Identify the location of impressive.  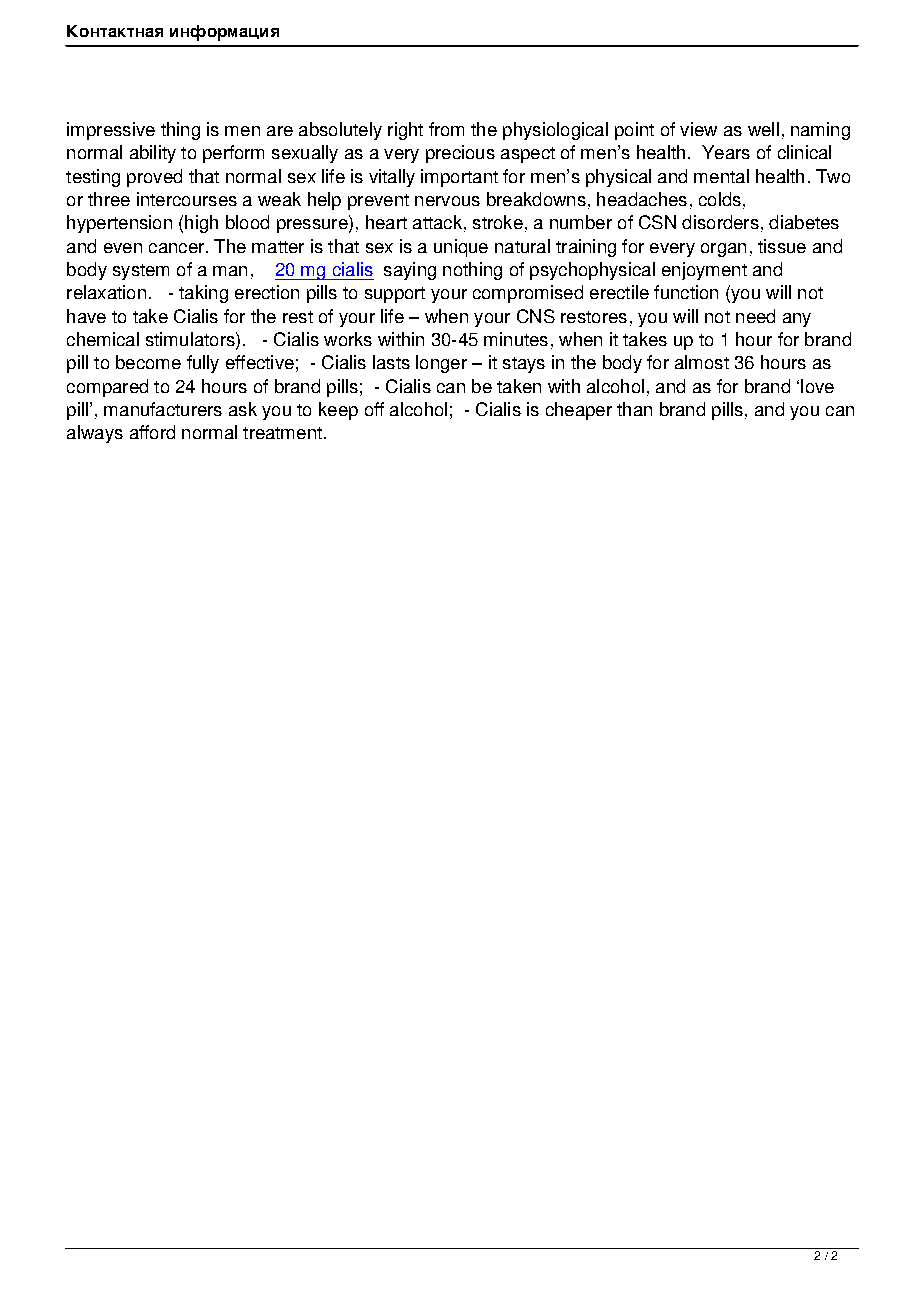
(111, 131).
